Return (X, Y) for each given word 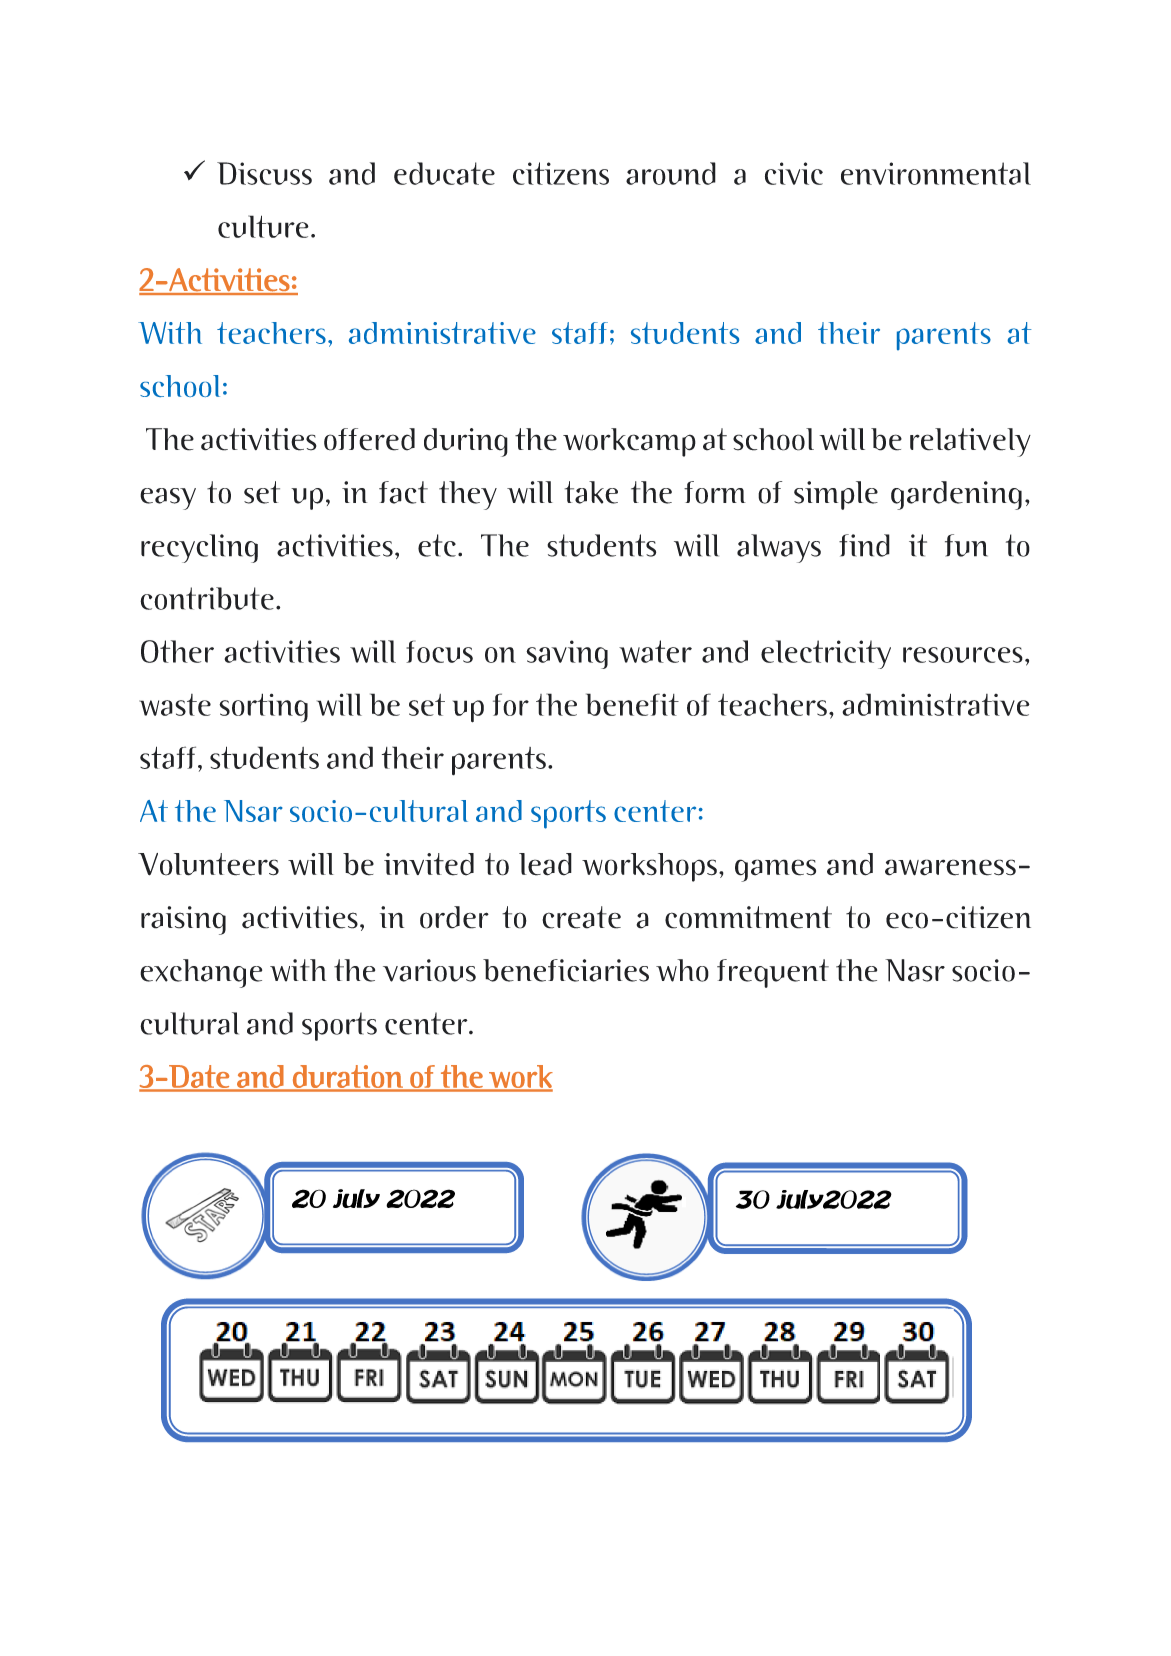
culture (263, 226)
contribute (207, 598)
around (671, 173)
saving (567, 654)
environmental (936, 173)
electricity (826, 654)
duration (347, 1076)
